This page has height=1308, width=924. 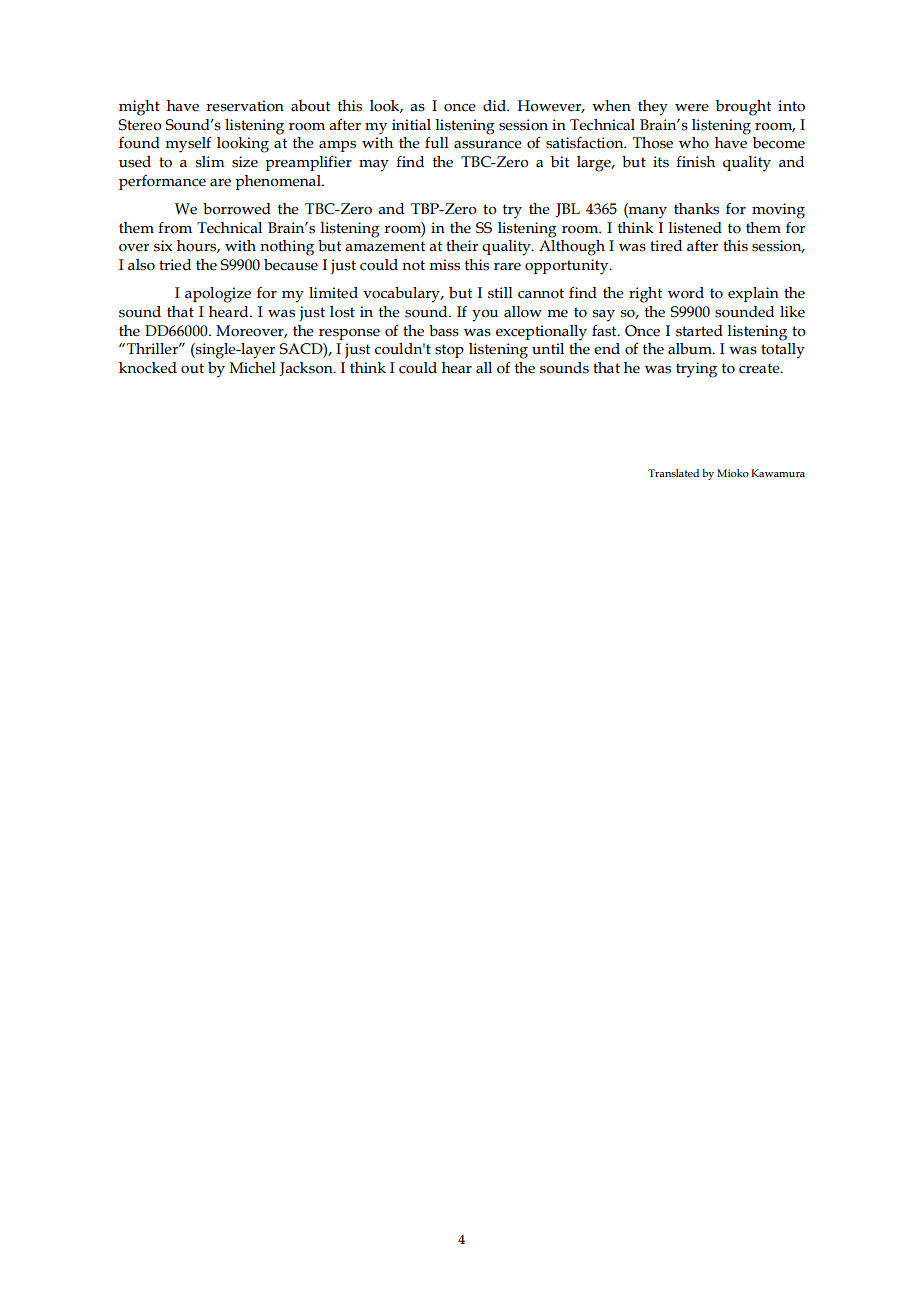 What do you see at coordinates (175, 228) in the page?
I see `from` at bounding box center [175, 228].
